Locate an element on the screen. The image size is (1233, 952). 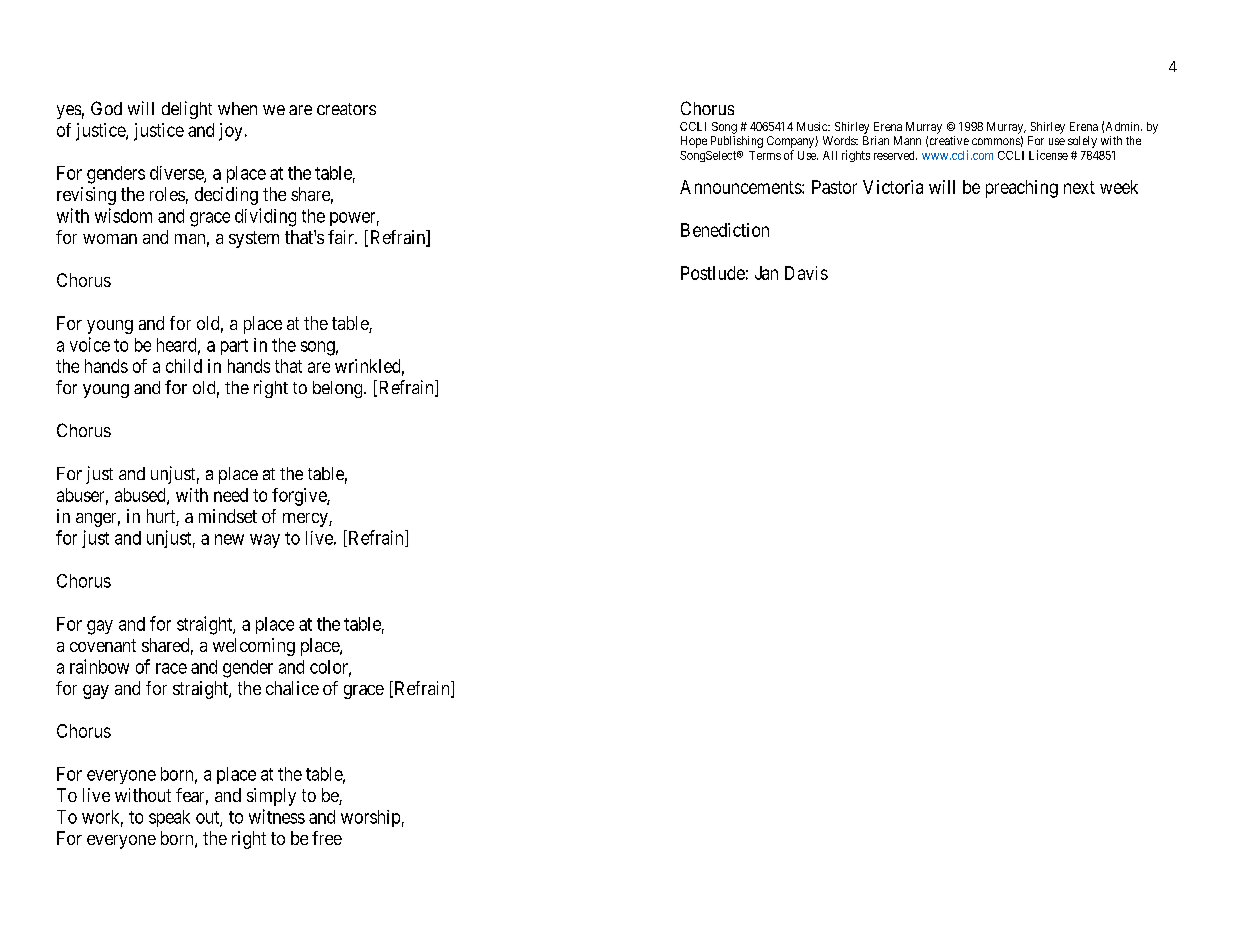
forgive is located at coordinates (300, 497).
